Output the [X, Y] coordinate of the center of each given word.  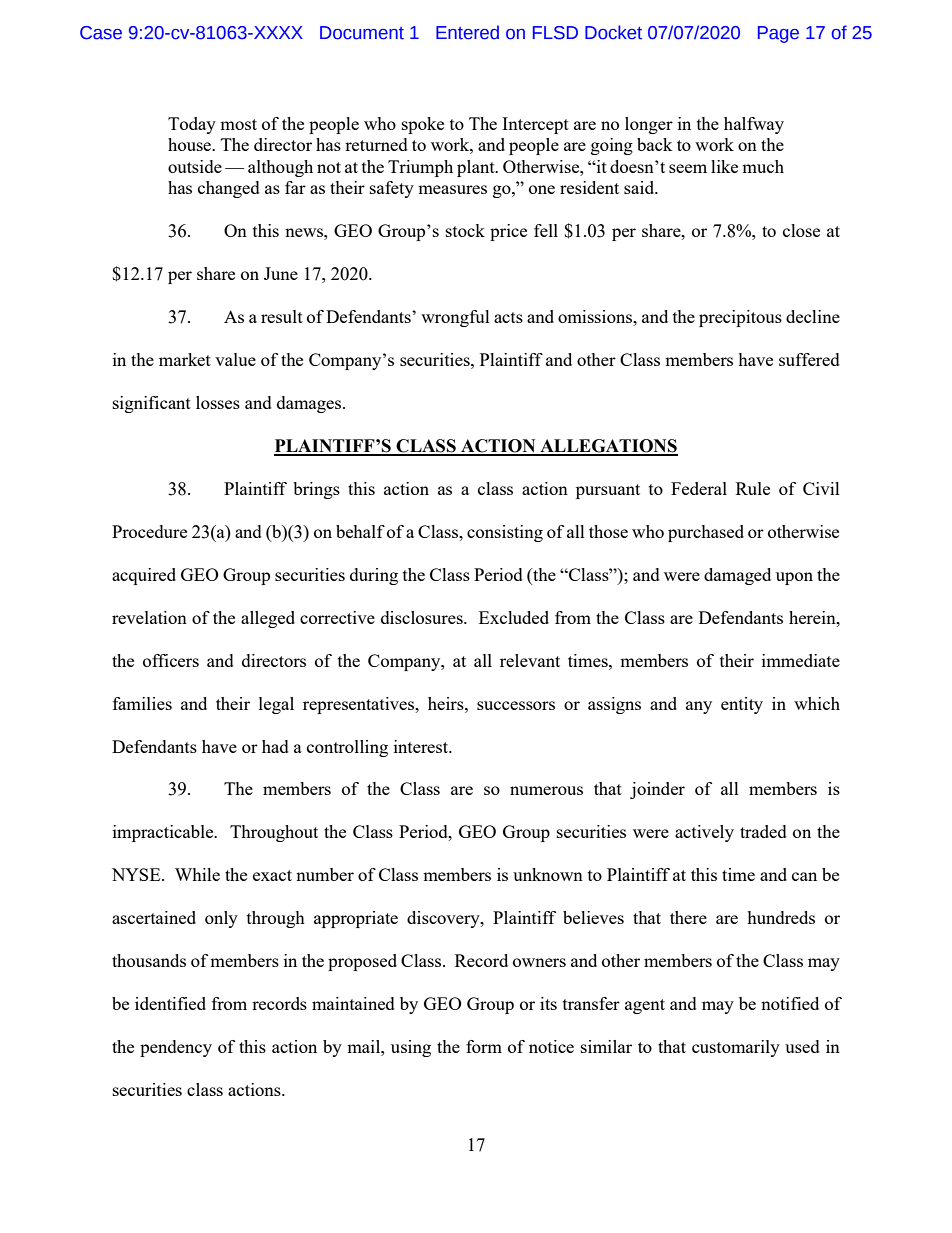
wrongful [455, 318]
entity [742, 705]
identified [170, 1003]
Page [778, 34]
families [142, 703]
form [484, 1046]
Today [192, 125]
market [185, 359]
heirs [447, 703]
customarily [736, 1048]
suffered [809, 359]
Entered [467, 32]
